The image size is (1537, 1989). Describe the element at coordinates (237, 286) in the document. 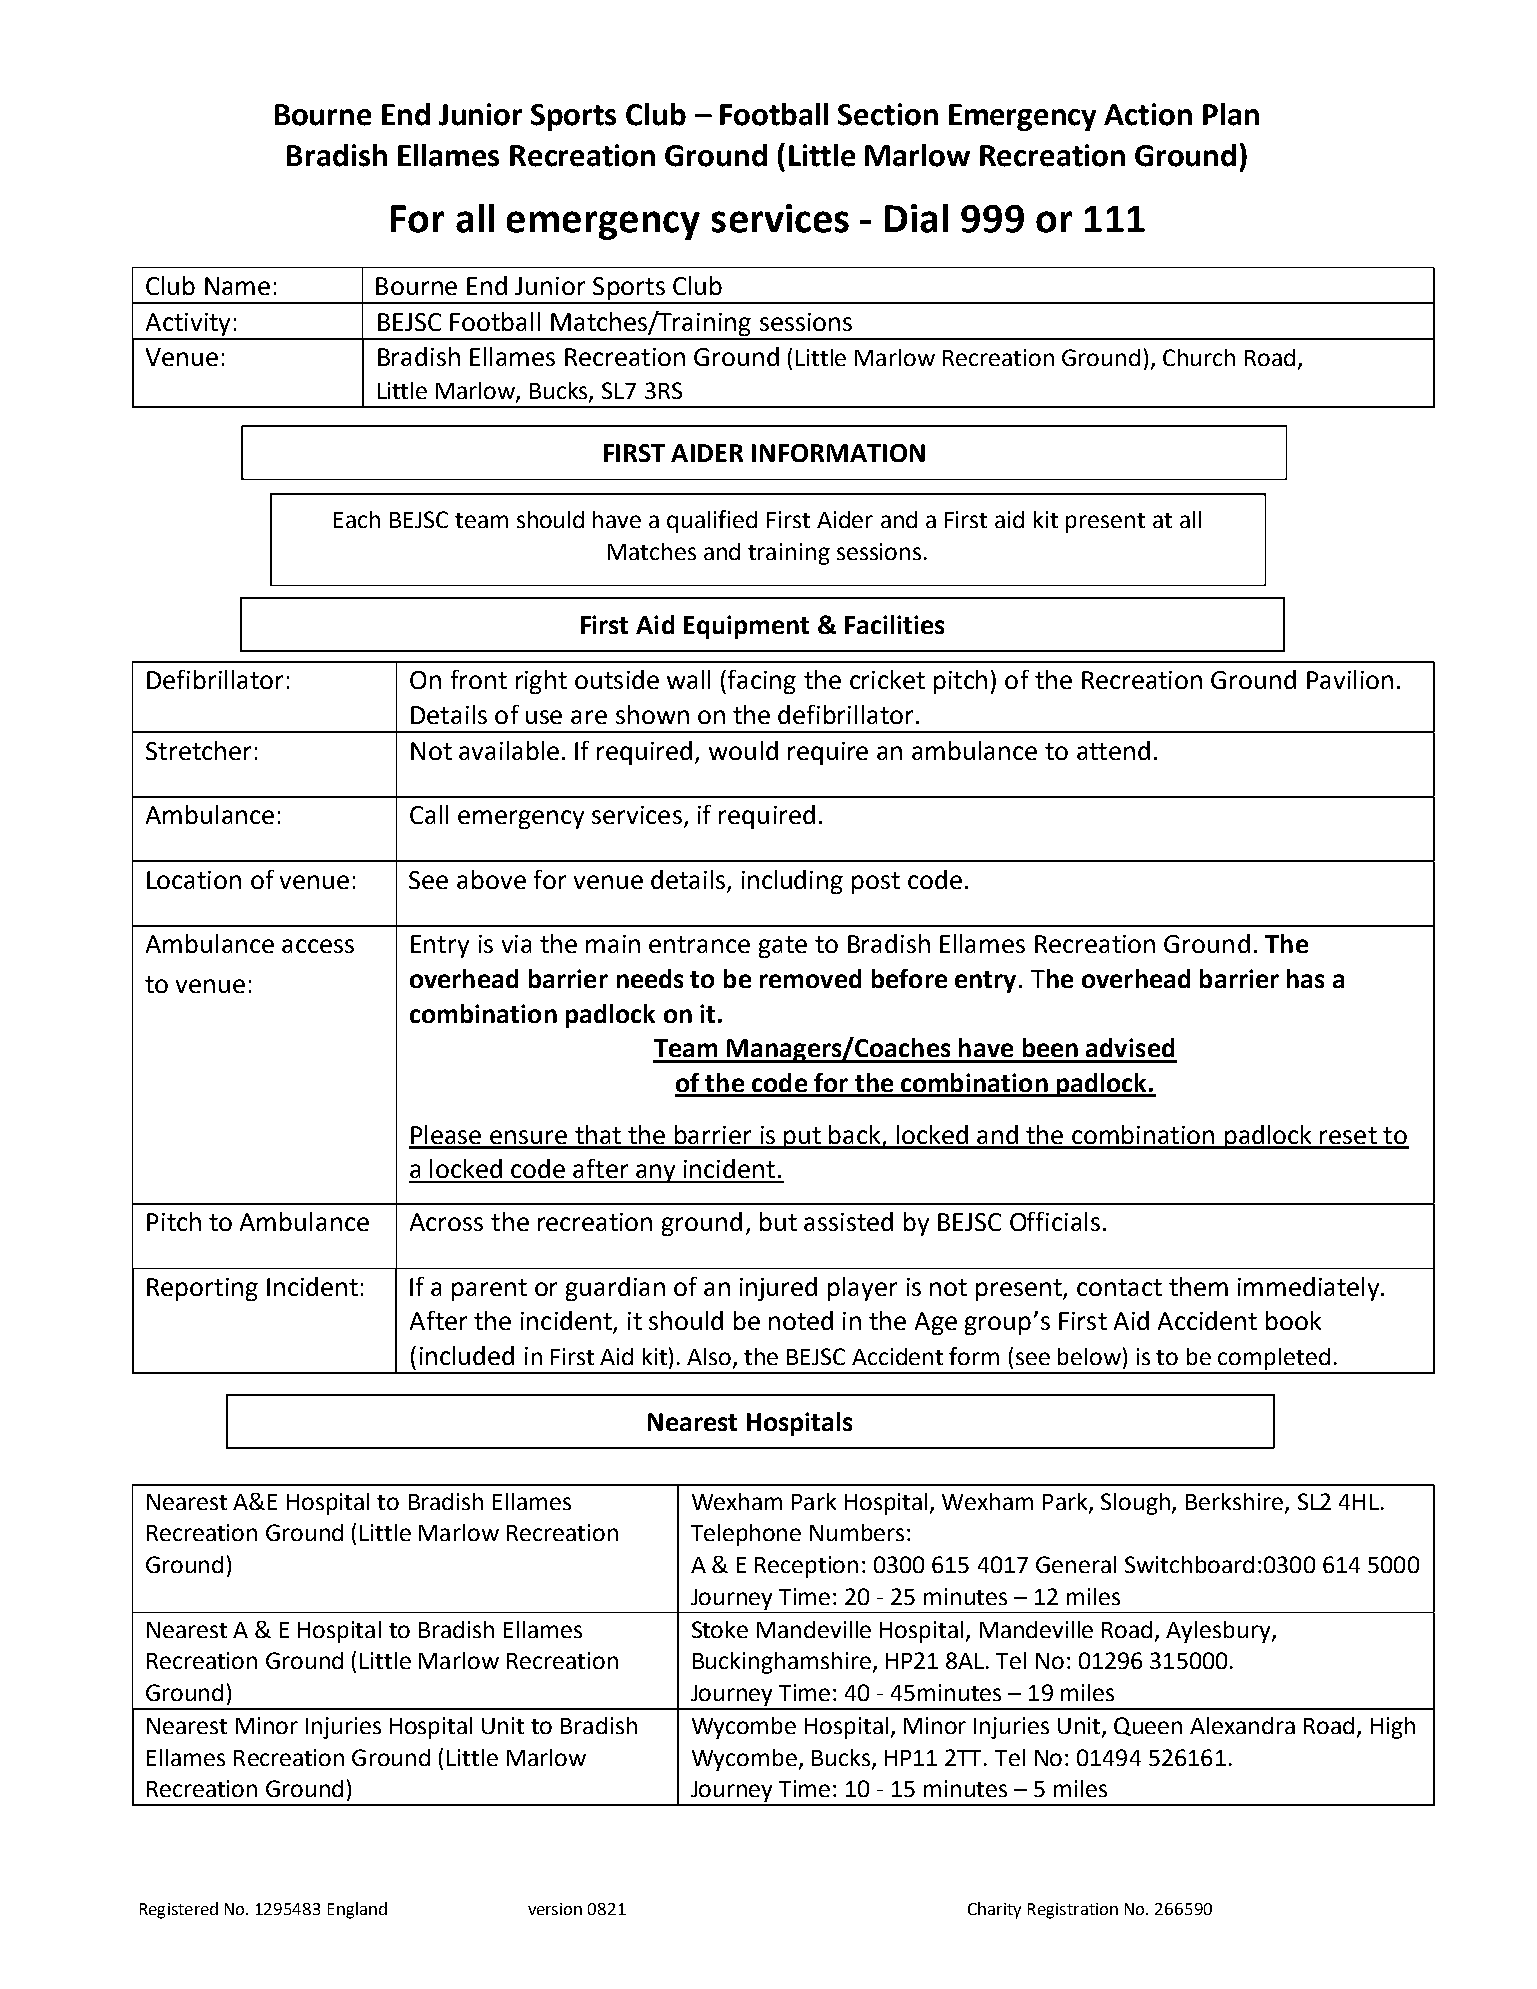

I see `Name` at that location.
